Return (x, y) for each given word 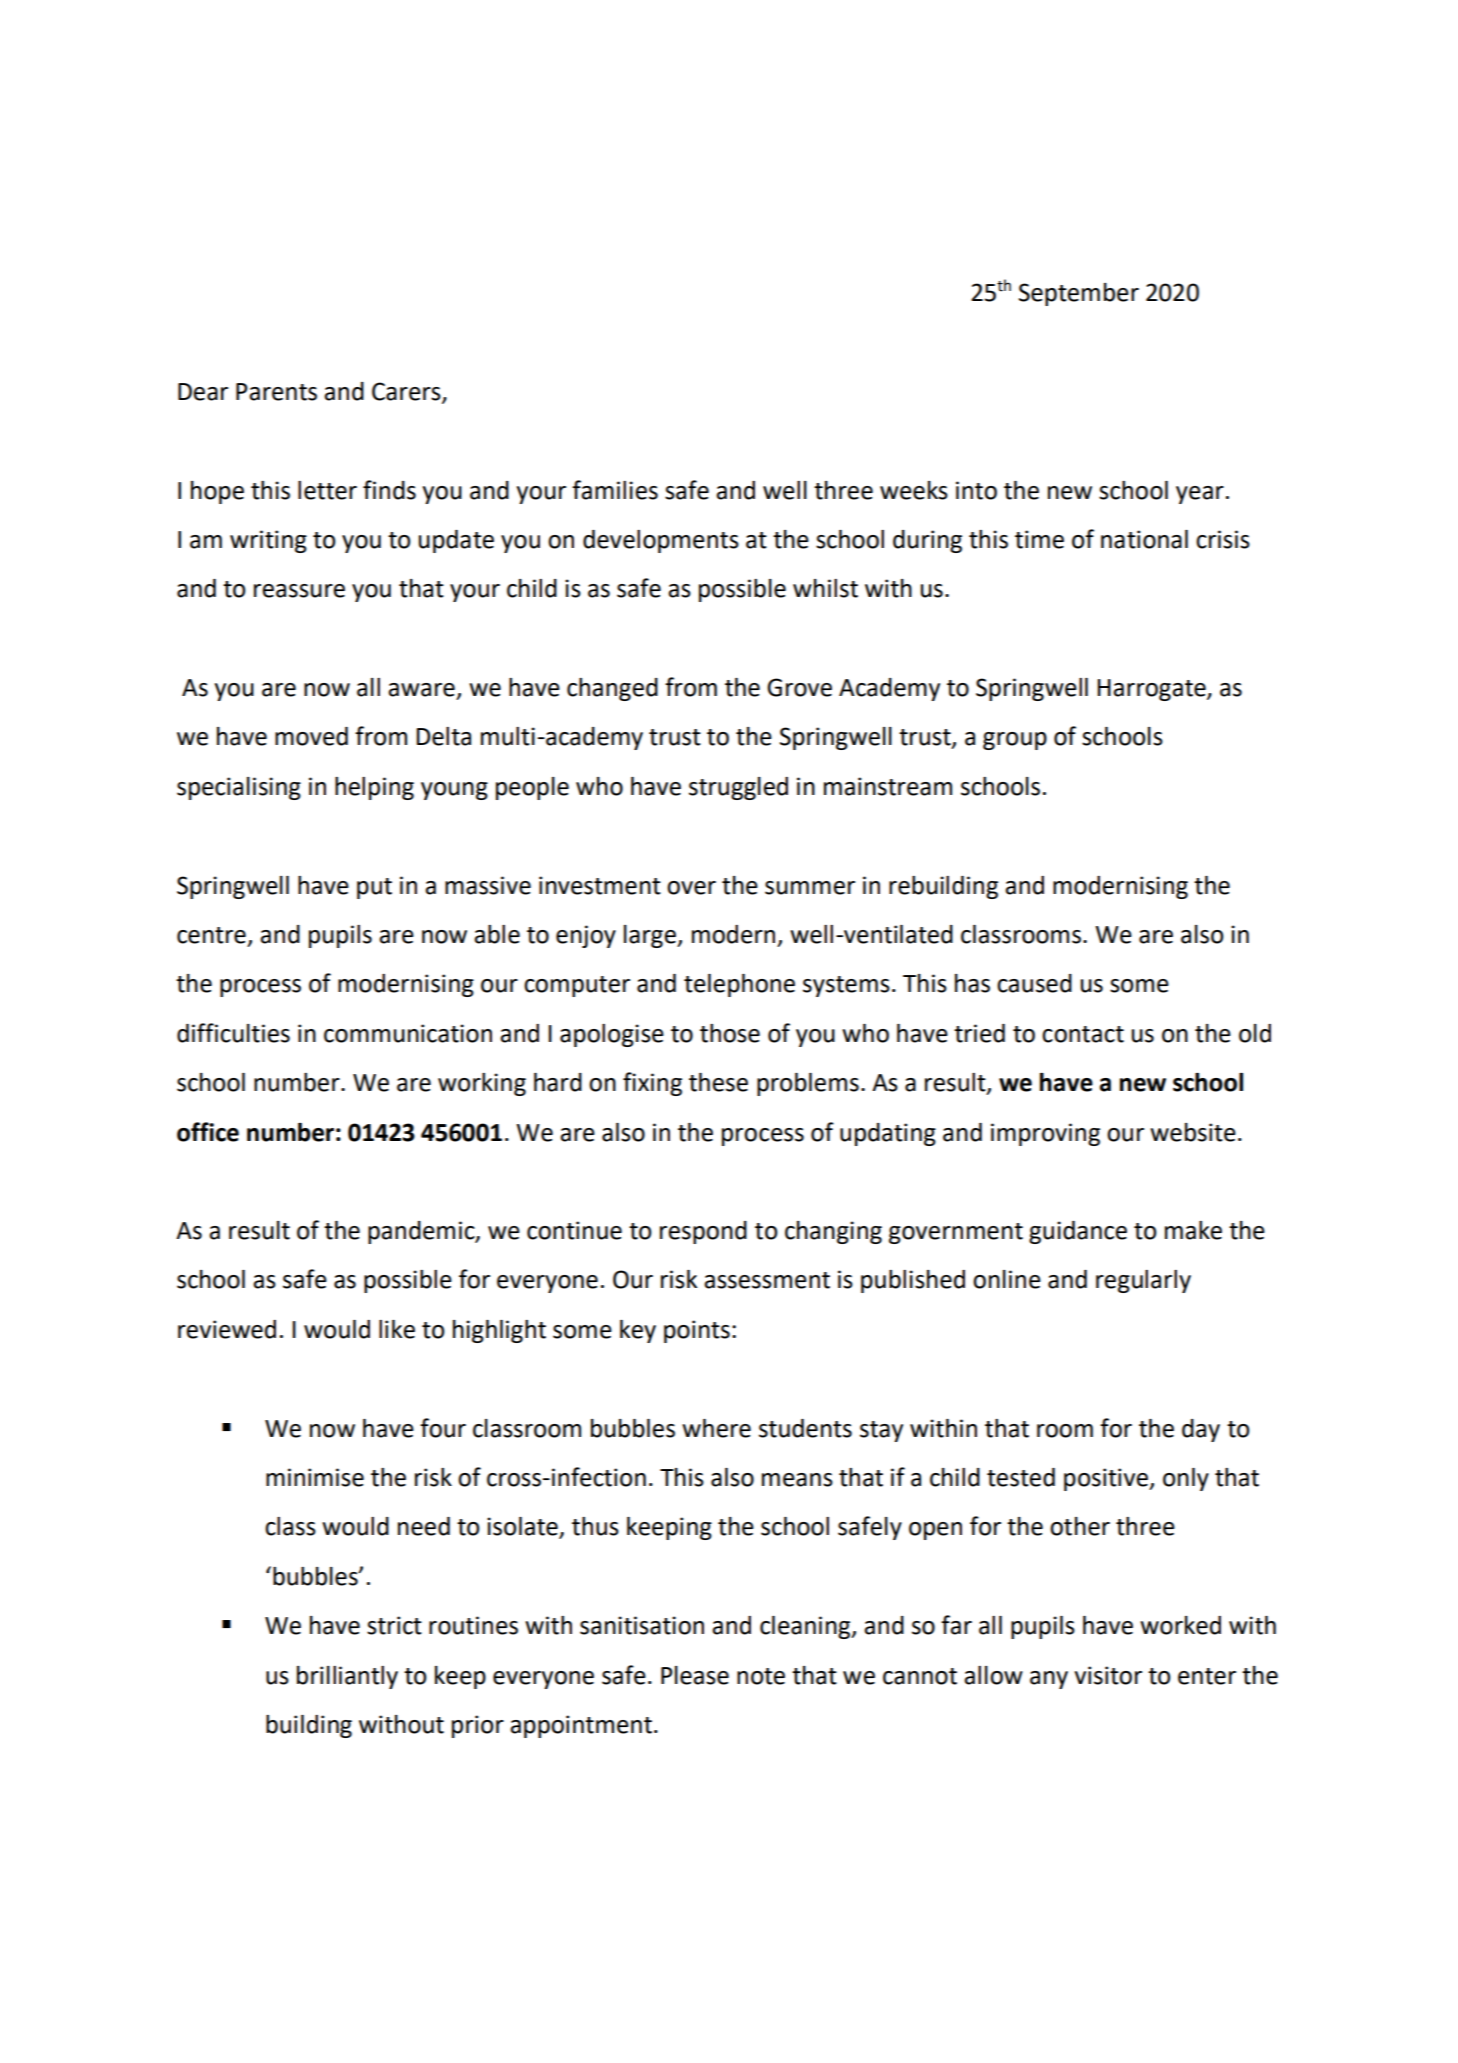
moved (311, 736)
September (1079, 294)
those (730, 1033)
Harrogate (1153, 690)
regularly (1143, 1281)
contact (1083, 1034)
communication (408, 1033)
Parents (276, 392)
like (397, 1329)
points (697, 1331)
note (761, 1676)
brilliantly (347, 1677)
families (615, 490)
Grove (799, 687)
